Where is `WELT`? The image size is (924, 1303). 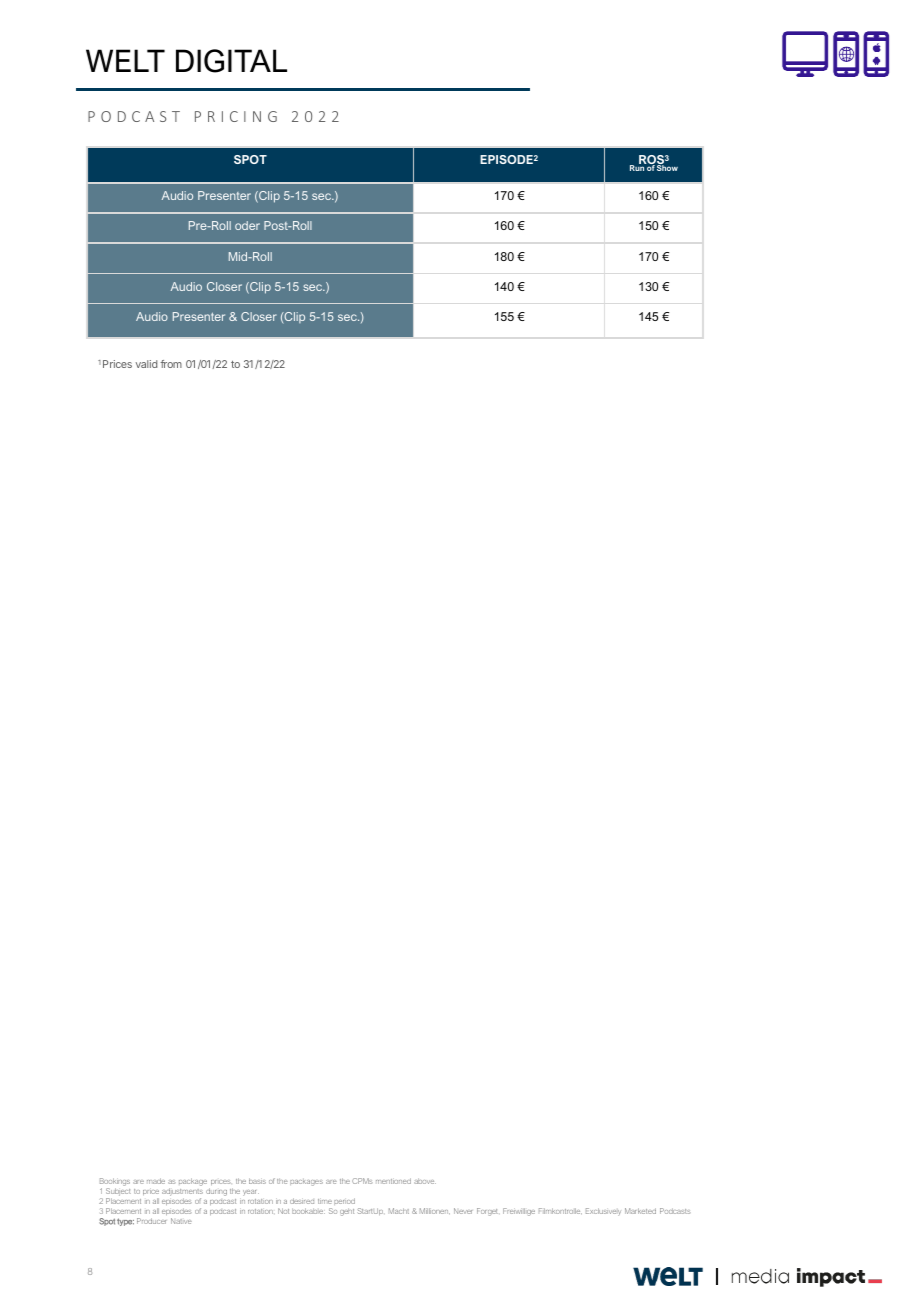
WELT is located at coordinates (125, 60).
